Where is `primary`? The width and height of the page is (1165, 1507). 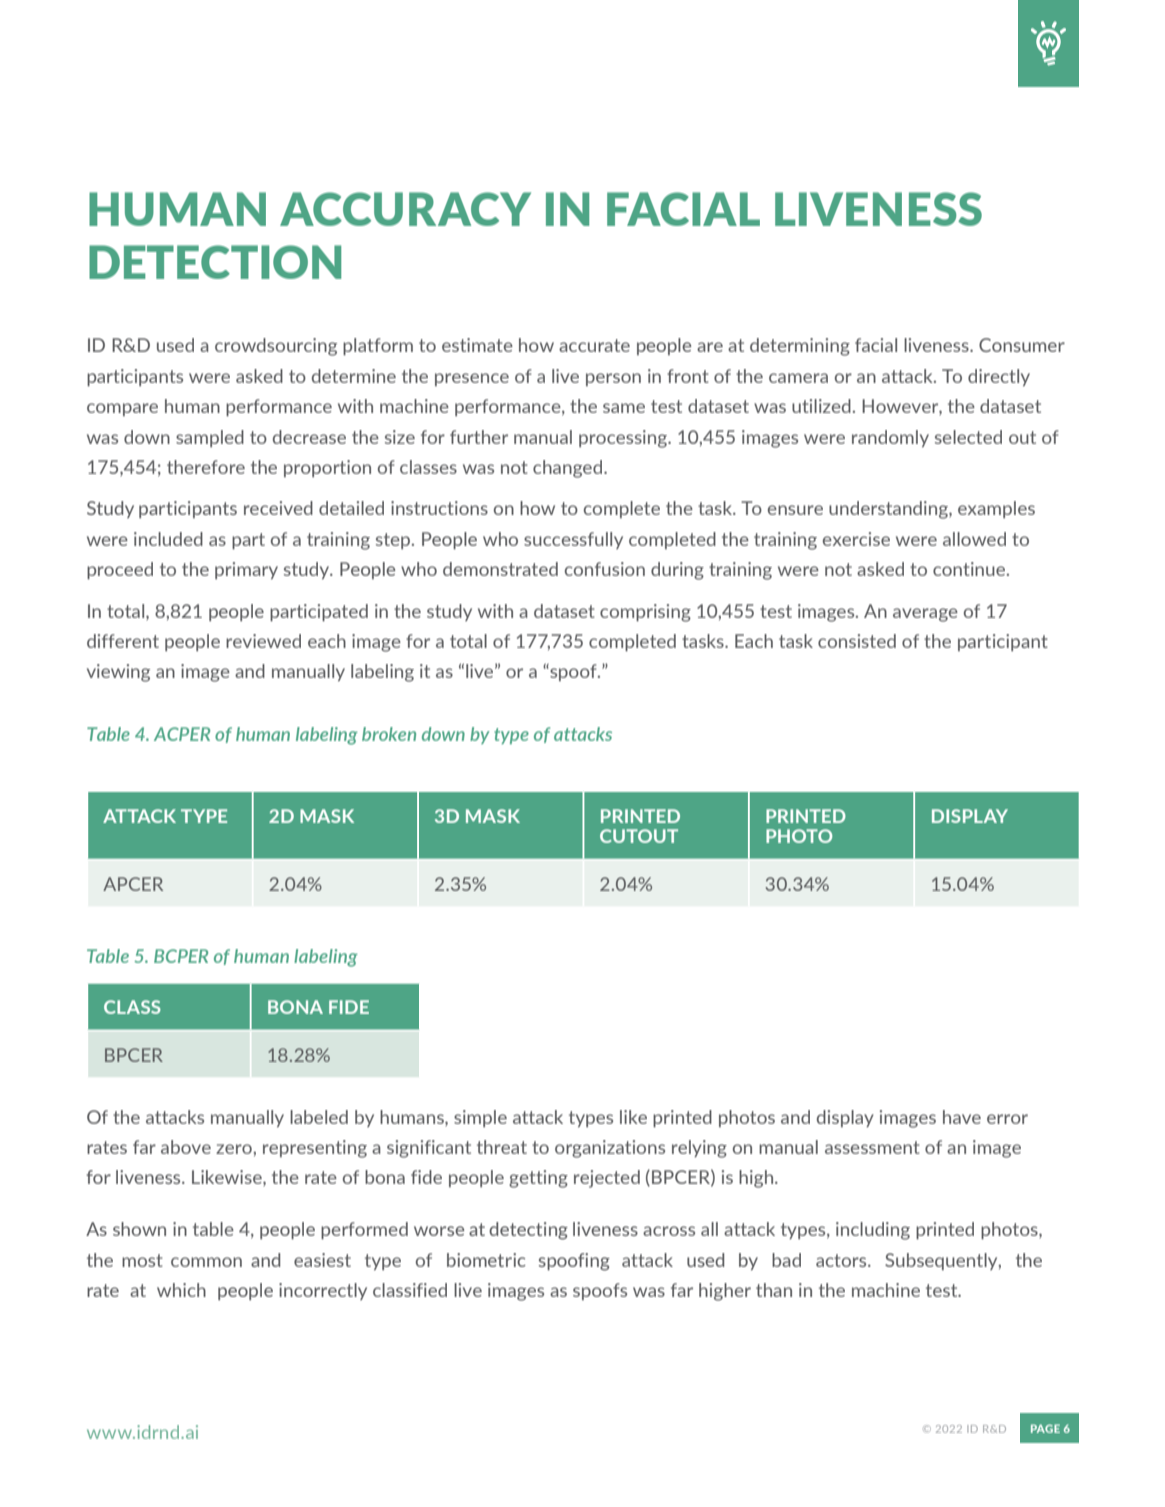
primary is located at coordinates (246, 570).
